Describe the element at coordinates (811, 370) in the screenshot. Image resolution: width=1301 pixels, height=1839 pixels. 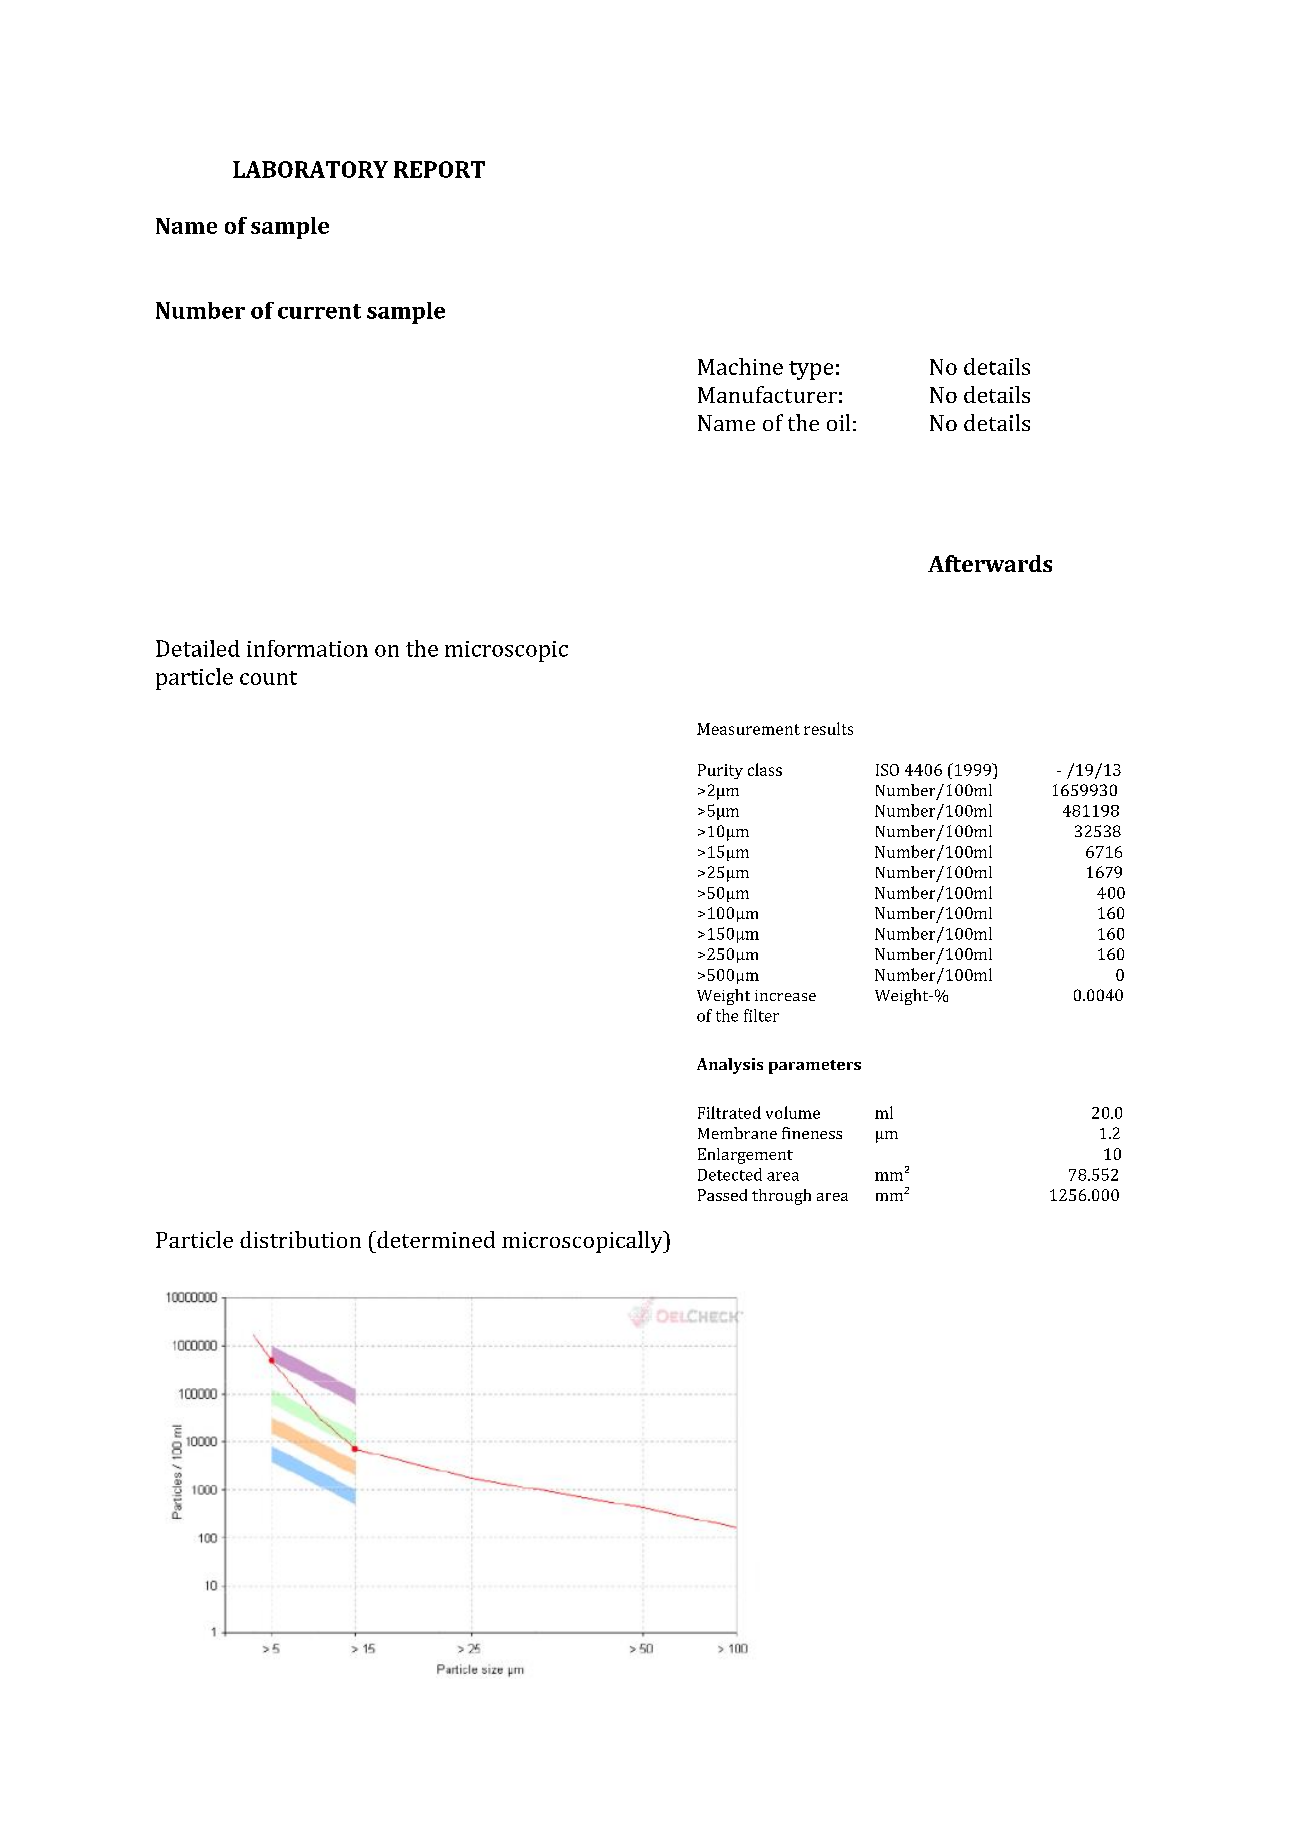
I see `type` at that location.
